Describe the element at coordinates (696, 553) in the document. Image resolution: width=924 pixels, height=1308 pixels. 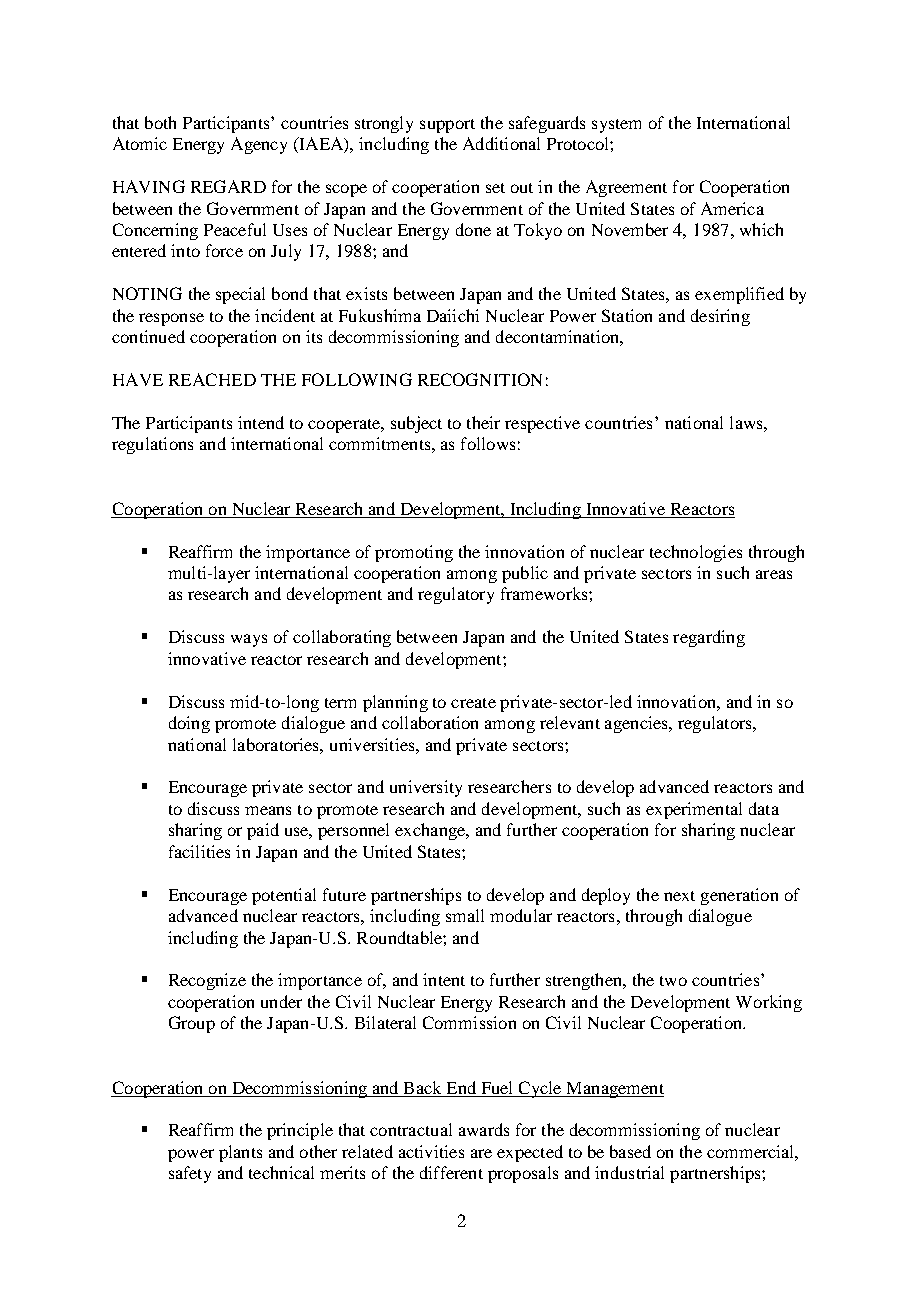
I see `technologies` at that location.
